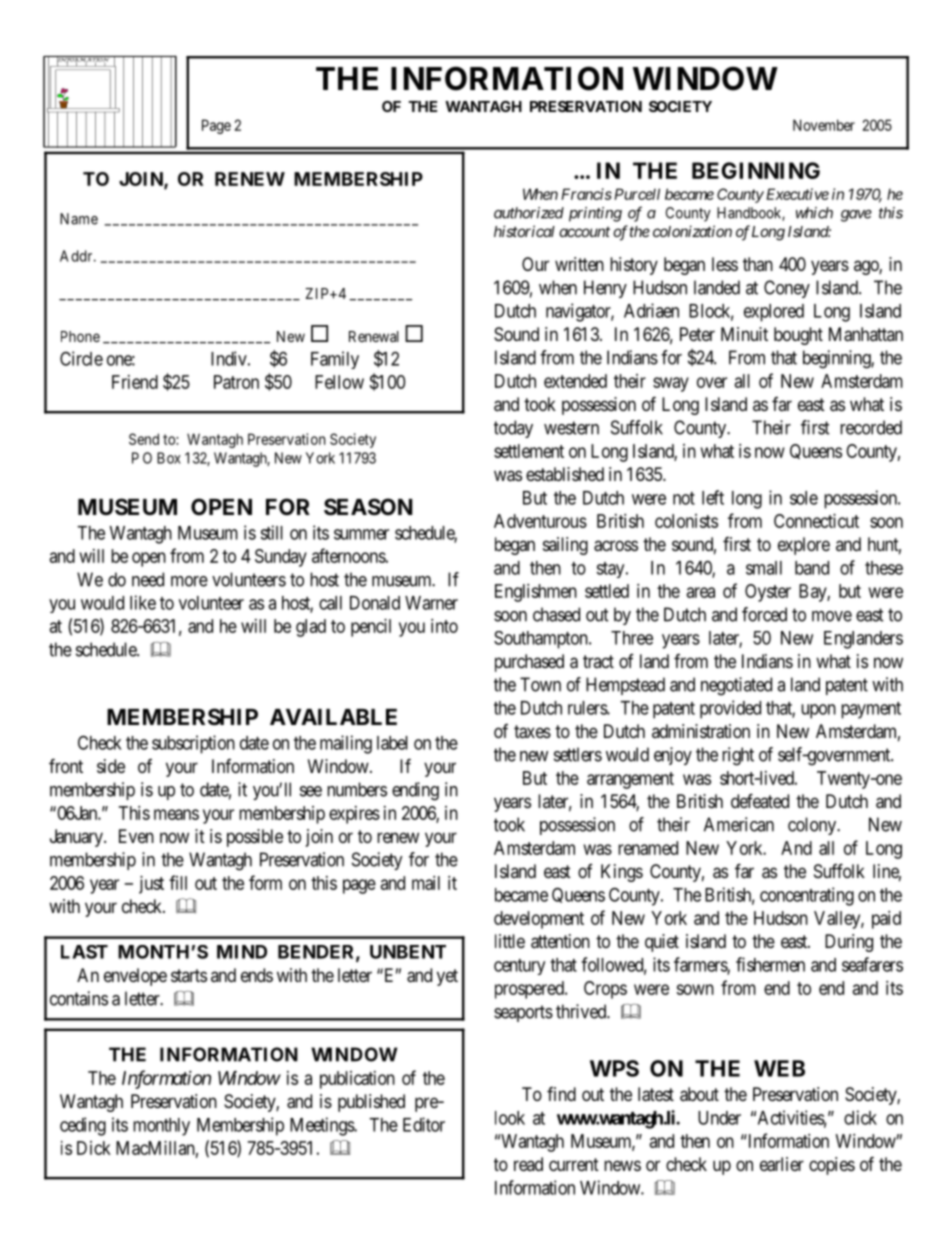  Describe the element at coordinates (323, 1126) in the screenshot. I see `Meetings` at that location.
